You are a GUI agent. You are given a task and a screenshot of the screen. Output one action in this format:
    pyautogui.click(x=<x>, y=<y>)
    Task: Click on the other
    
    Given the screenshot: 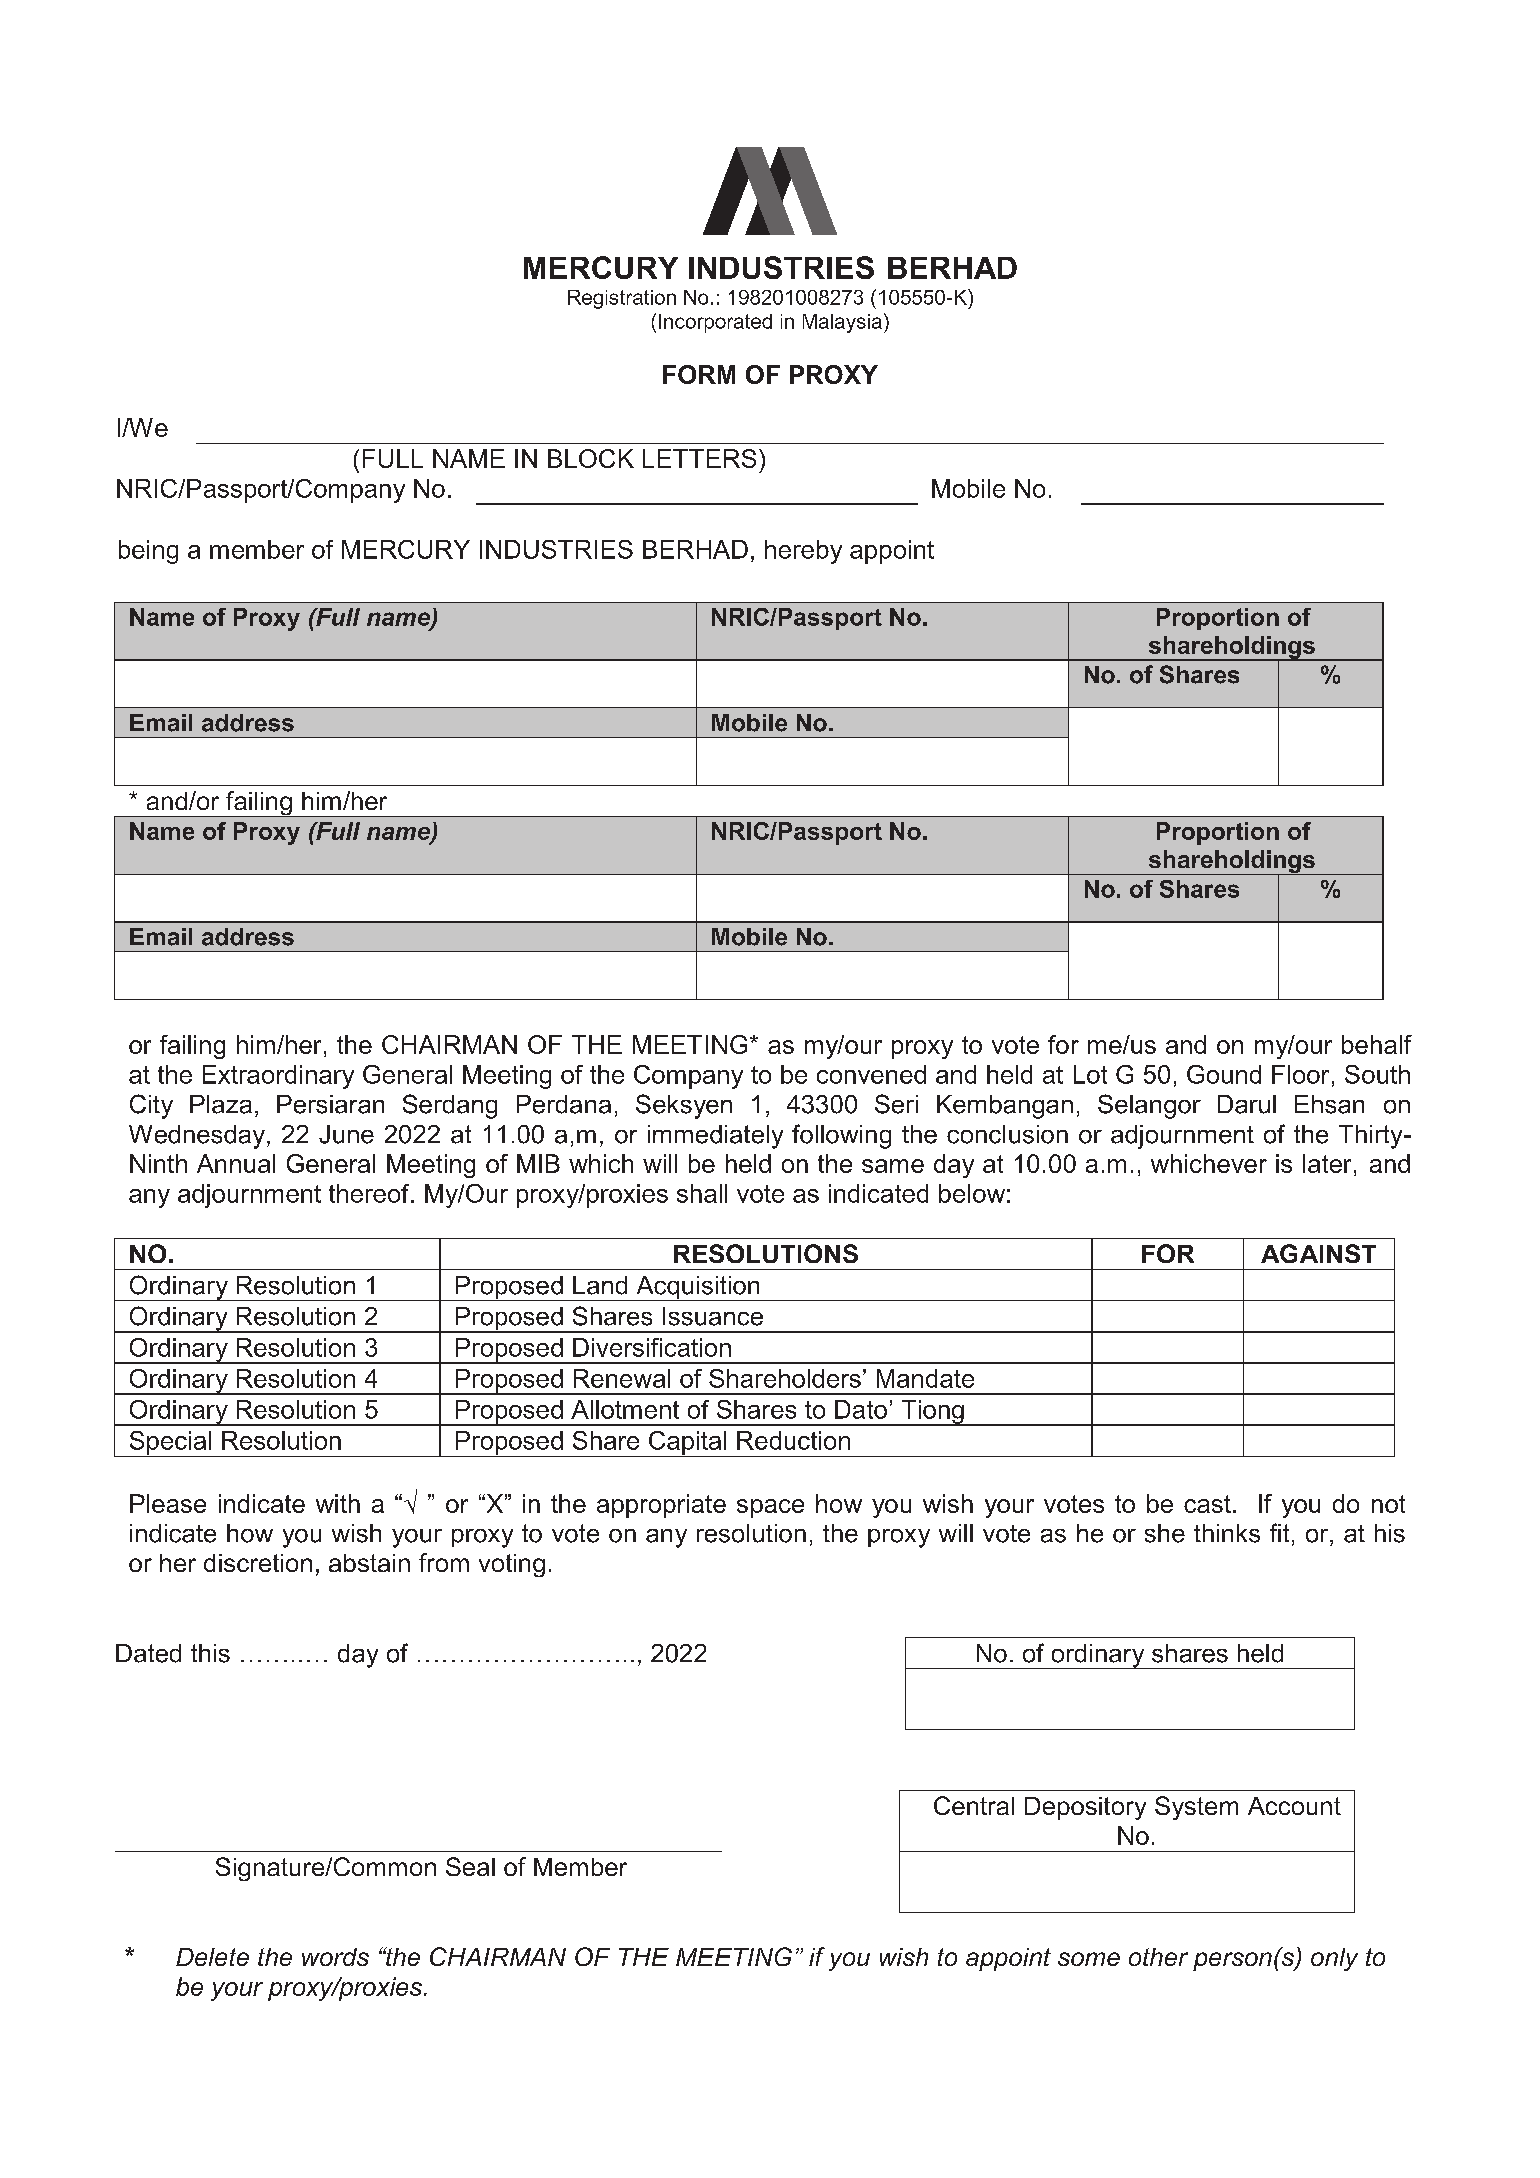 What is the action you would take?
    pyautogui.click(x=1158, y=1957)
